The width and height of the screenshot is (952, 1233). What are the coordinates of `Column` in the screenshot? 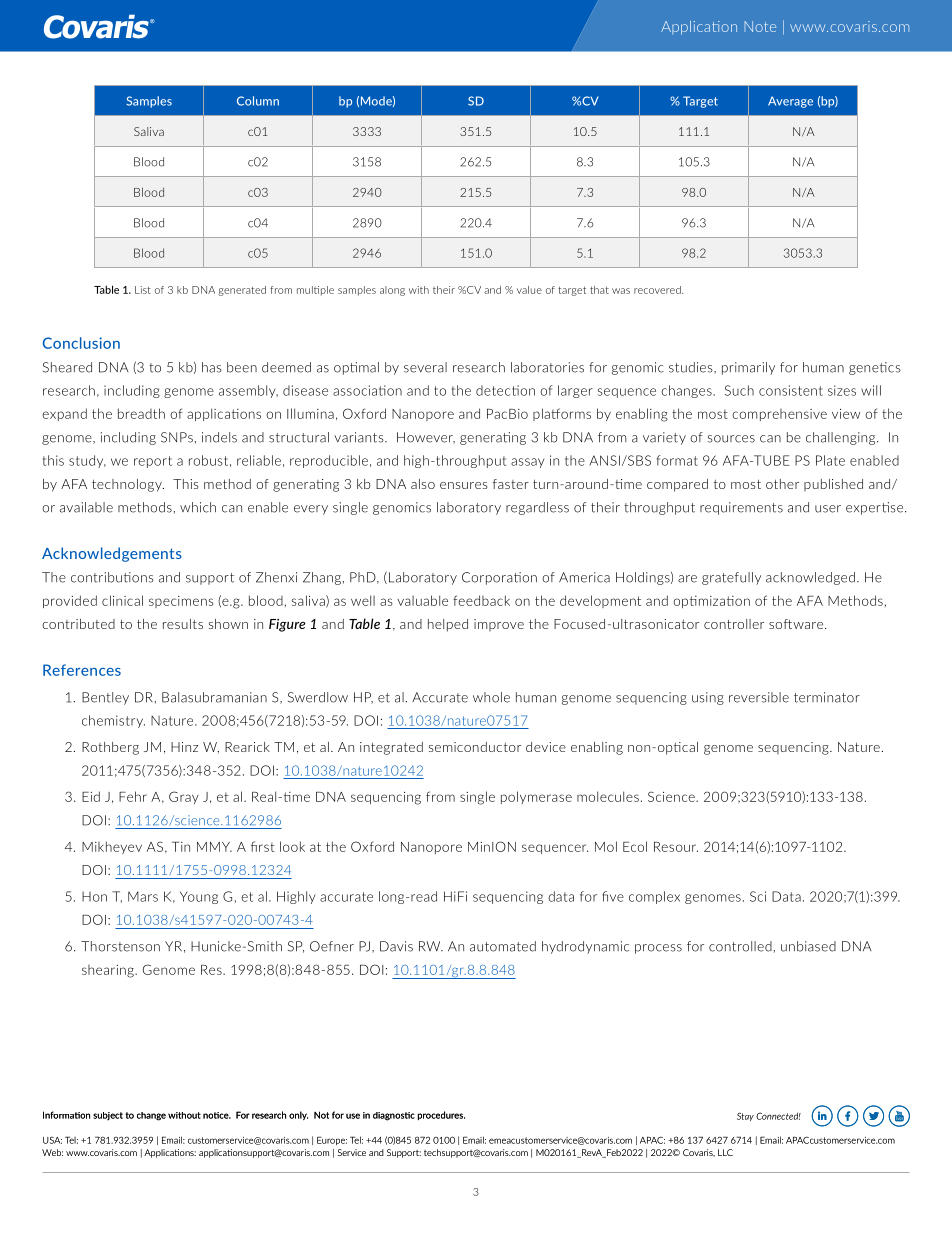 It's located at (258, 101).
